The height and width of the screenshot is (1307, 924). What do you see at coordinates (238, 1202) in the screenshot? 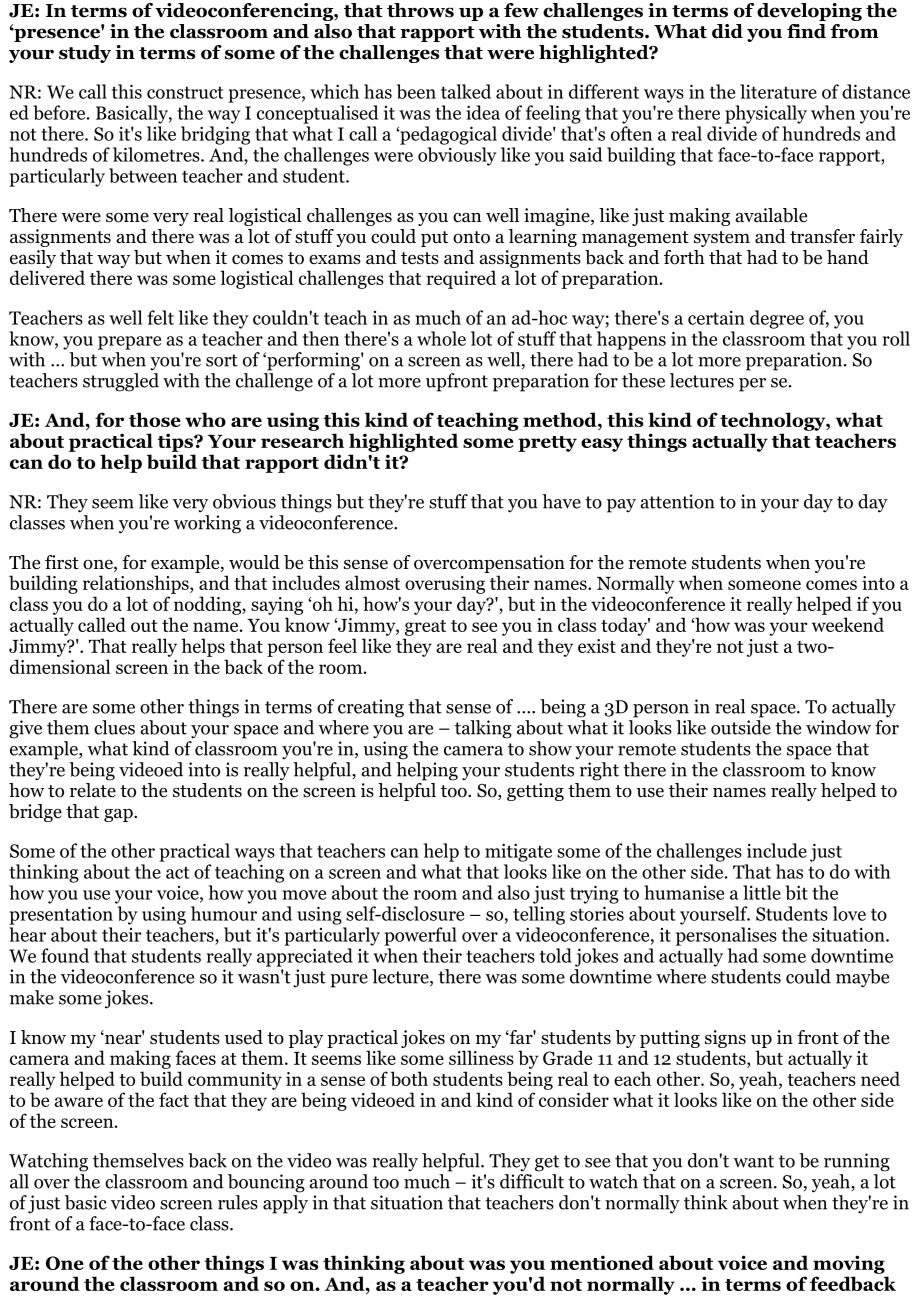
I see `rules` at bounding box center [238, 1202].
